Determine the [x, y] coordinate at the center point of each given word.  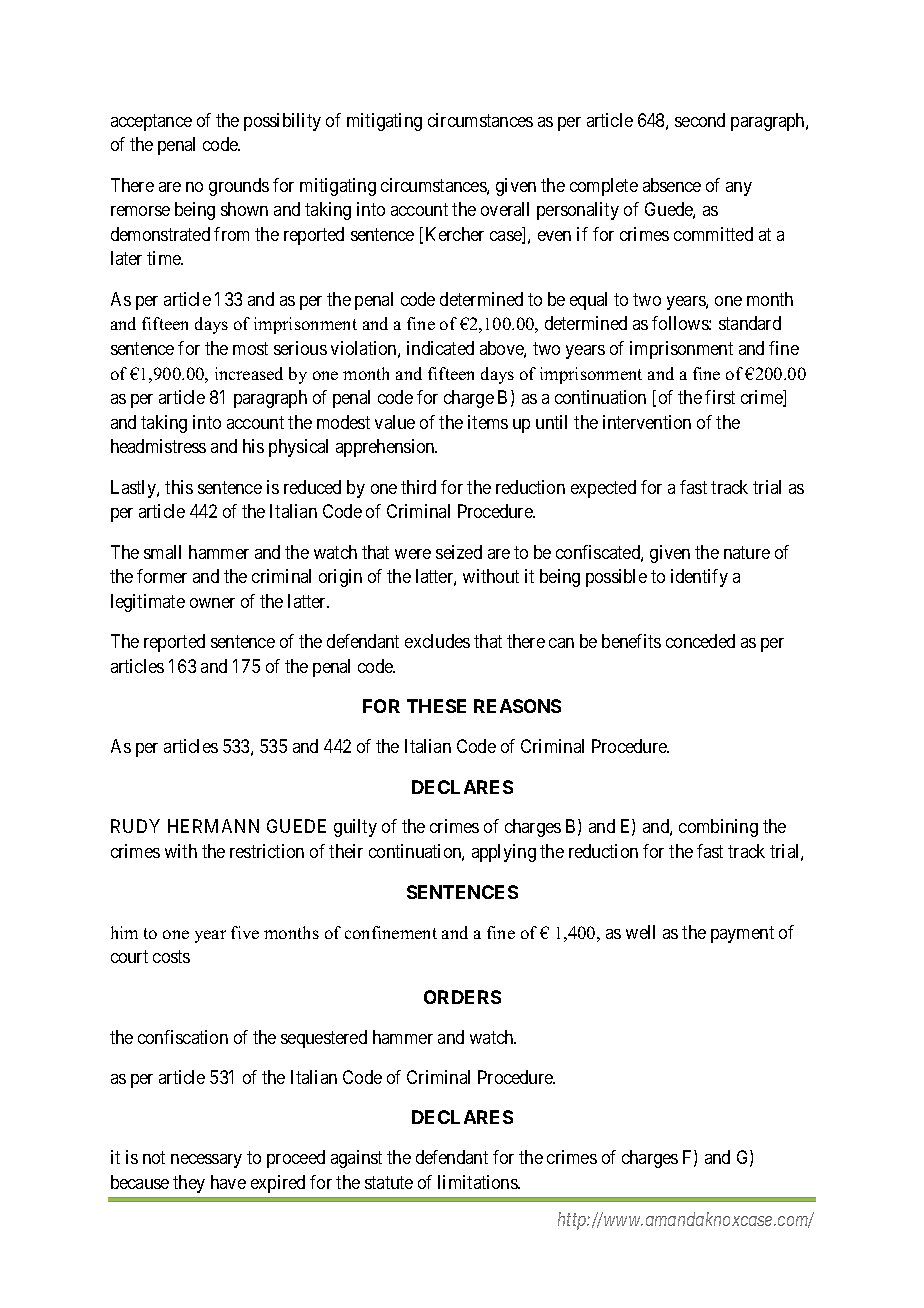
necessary [206, 1161]
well [640, 932]
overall [505, 209]
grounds [239, 187]
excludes [437, 641]
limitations [478, 1182]
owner [212, 603]
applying [504, 853]
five [245, 932]
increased [249, 373]
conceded [700, 641]
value [395, 422]
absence [672, 185]
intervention [647, 422]
